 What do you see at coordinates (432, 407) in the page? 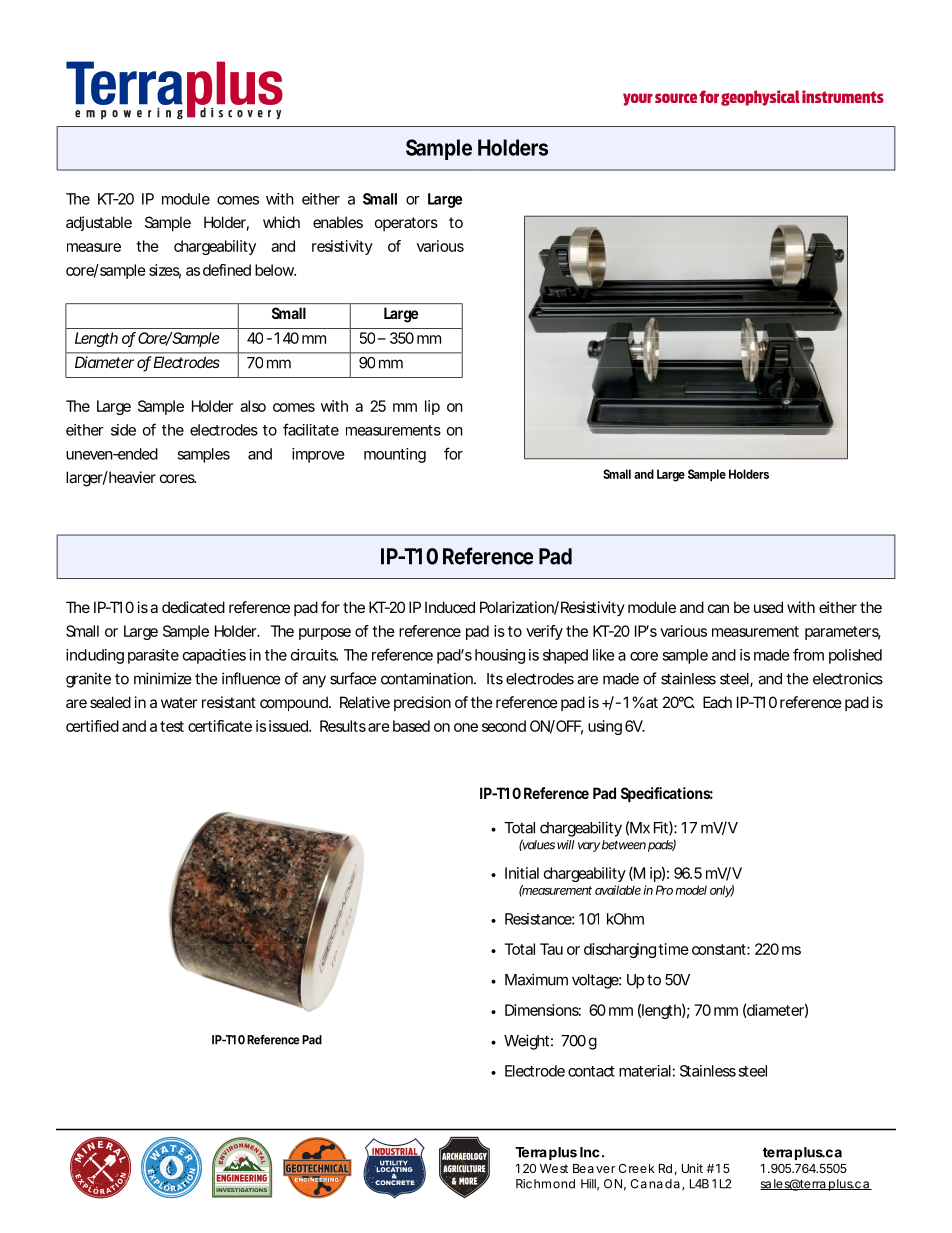
I see `lip` at bounding box center [432, 407].
